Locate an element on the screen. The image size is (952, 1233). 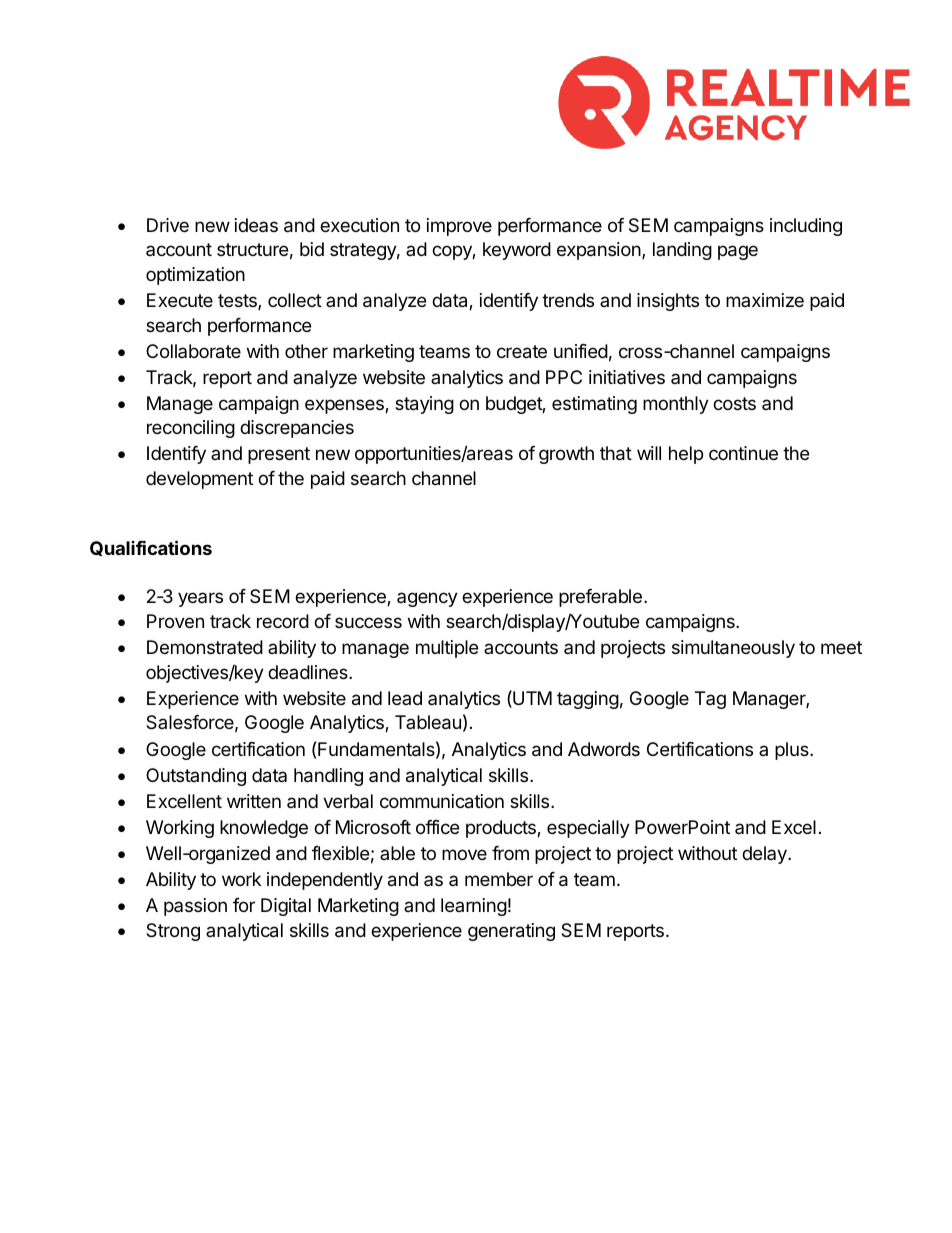
development is located at coordinates (199, 480).
